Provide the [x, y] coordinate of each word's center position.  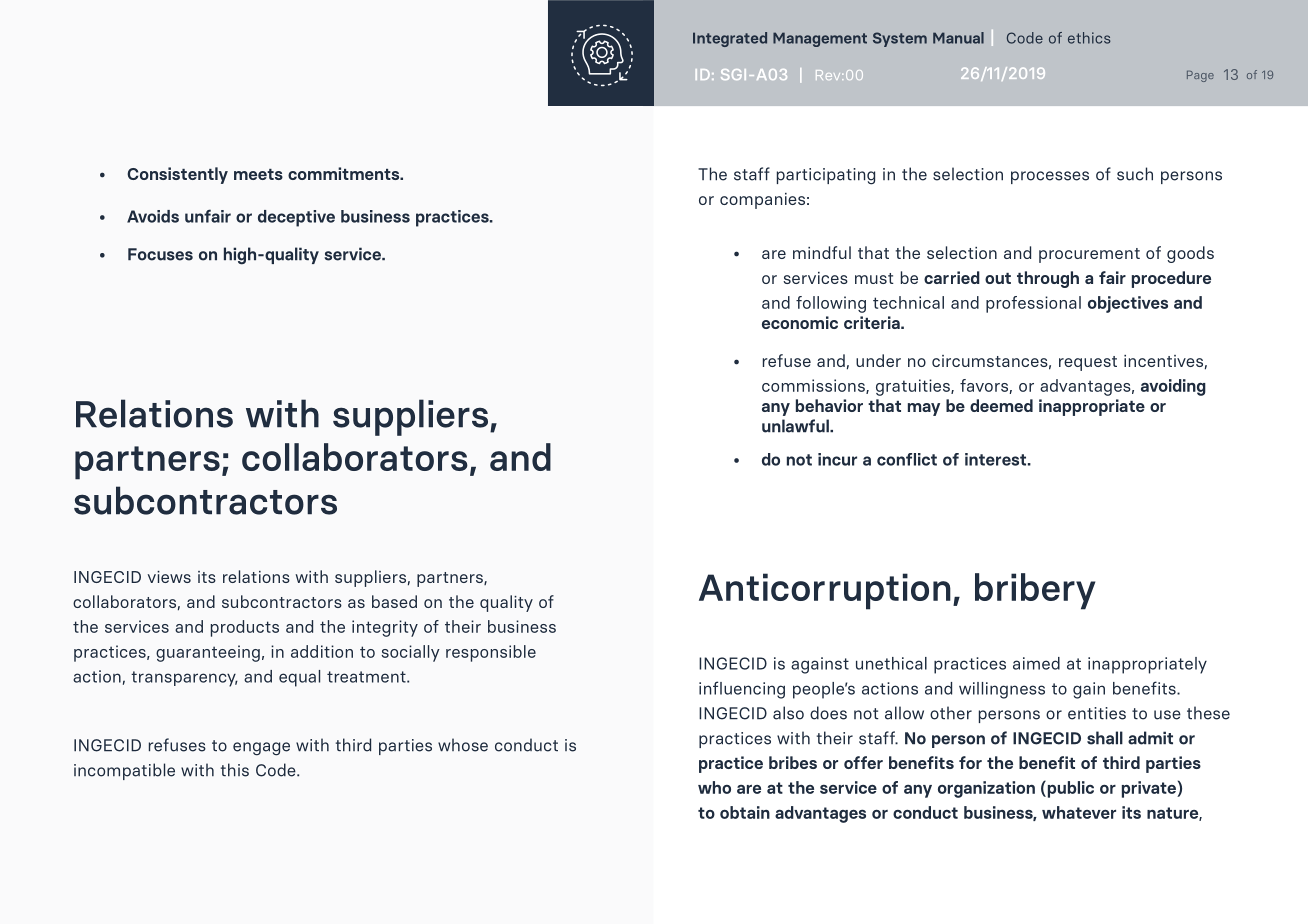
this [235, 770]
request [1088, 363]
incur [837, 459]
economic [800, 322]
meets [258, 174]
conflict [907, 459]
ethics [1089, 38]
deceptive [296, 218]
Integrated [730, 39]
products [245, 628]
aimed [1036, 663]
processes [1050, 177]
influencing [742, 690]
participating [826, 176]
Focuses [160, 254]
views [169, 577]
